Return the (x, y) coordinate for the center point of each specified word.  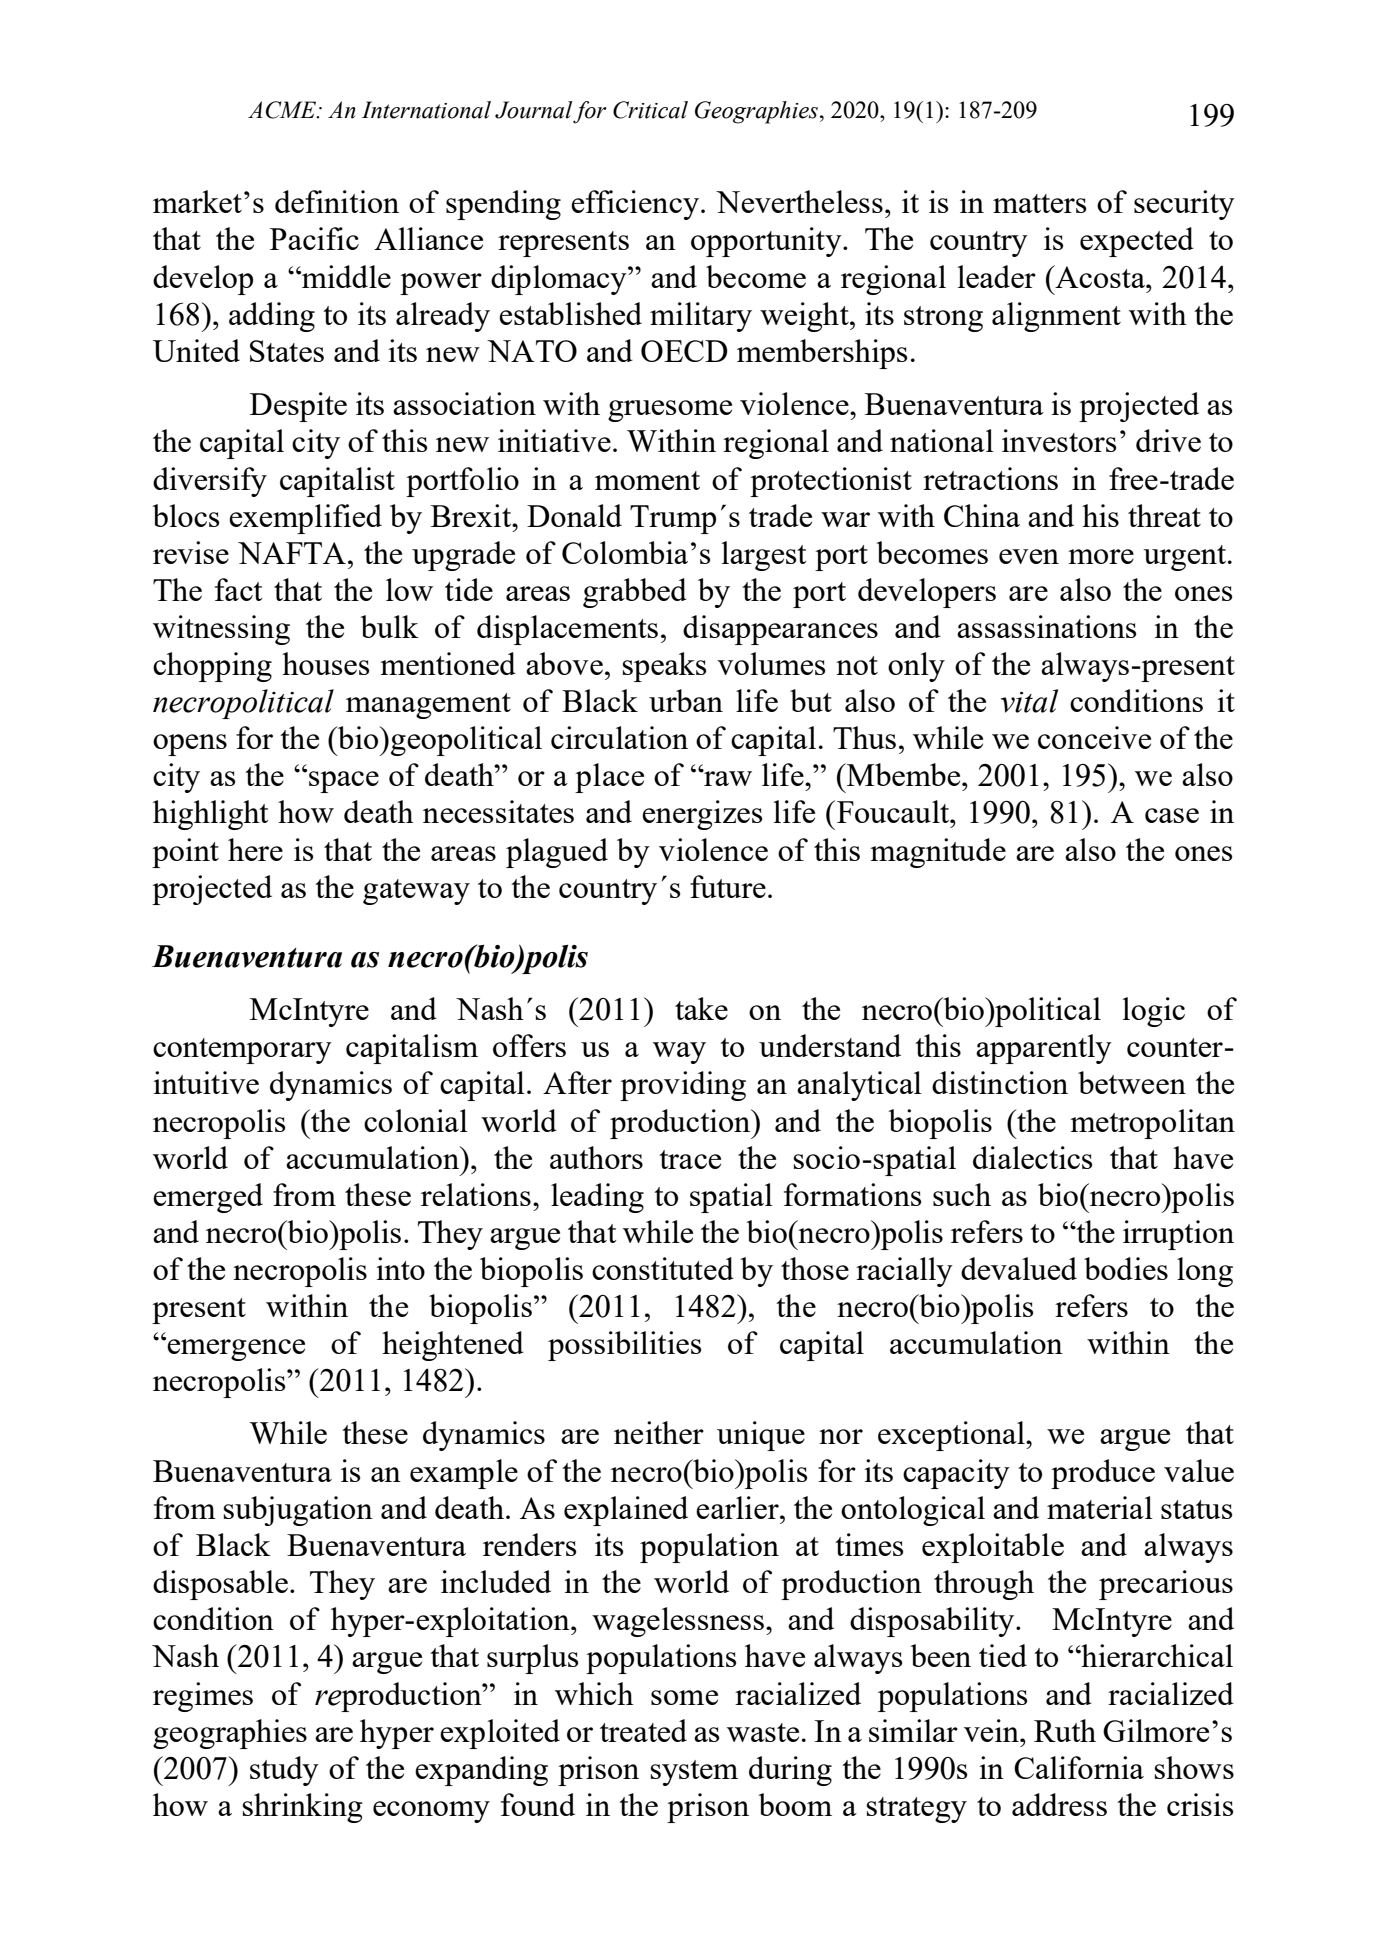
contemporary (242, 1051)
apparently (1044, 1049)
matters (1039, 203)
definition (337, 201)
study (284, 1771)
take (701, 1008)
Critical (650, 110)
